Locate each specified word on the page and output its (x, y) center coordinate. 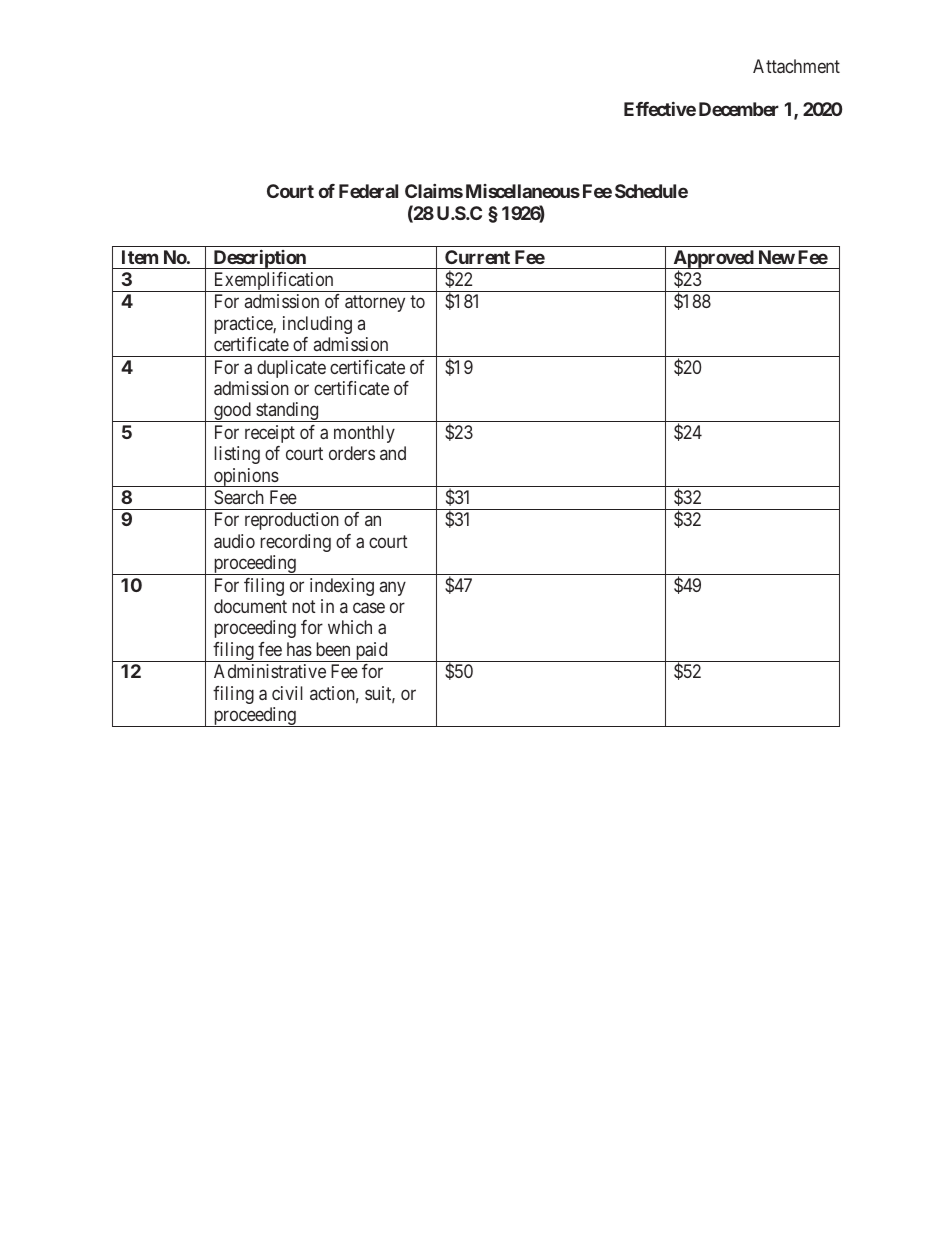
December (739, 109)
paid (371, 652)
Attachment (796, 66)
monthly (364, 434)
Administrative (270, 671)
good (232, 412)
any (393, 588)
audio (234, 541)
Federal (368, 191)
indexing (342, 587)
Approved (713, 260)
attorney (375, 304)
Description (259, 259)
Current (477, 257)
